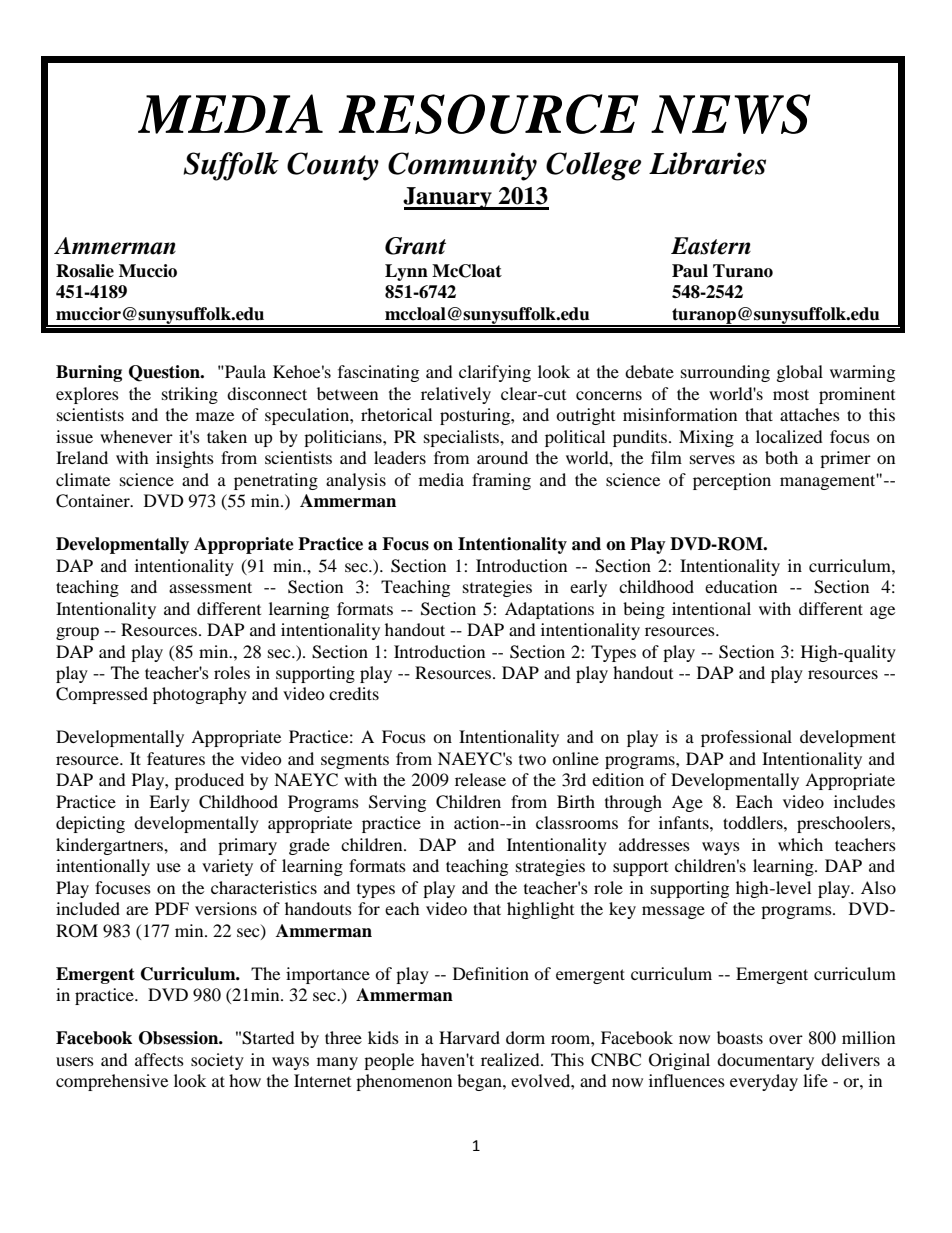 The image size is (952, 1233). Describe the element at coordinates (746, 738) in the image. I see `professional` at that location.
